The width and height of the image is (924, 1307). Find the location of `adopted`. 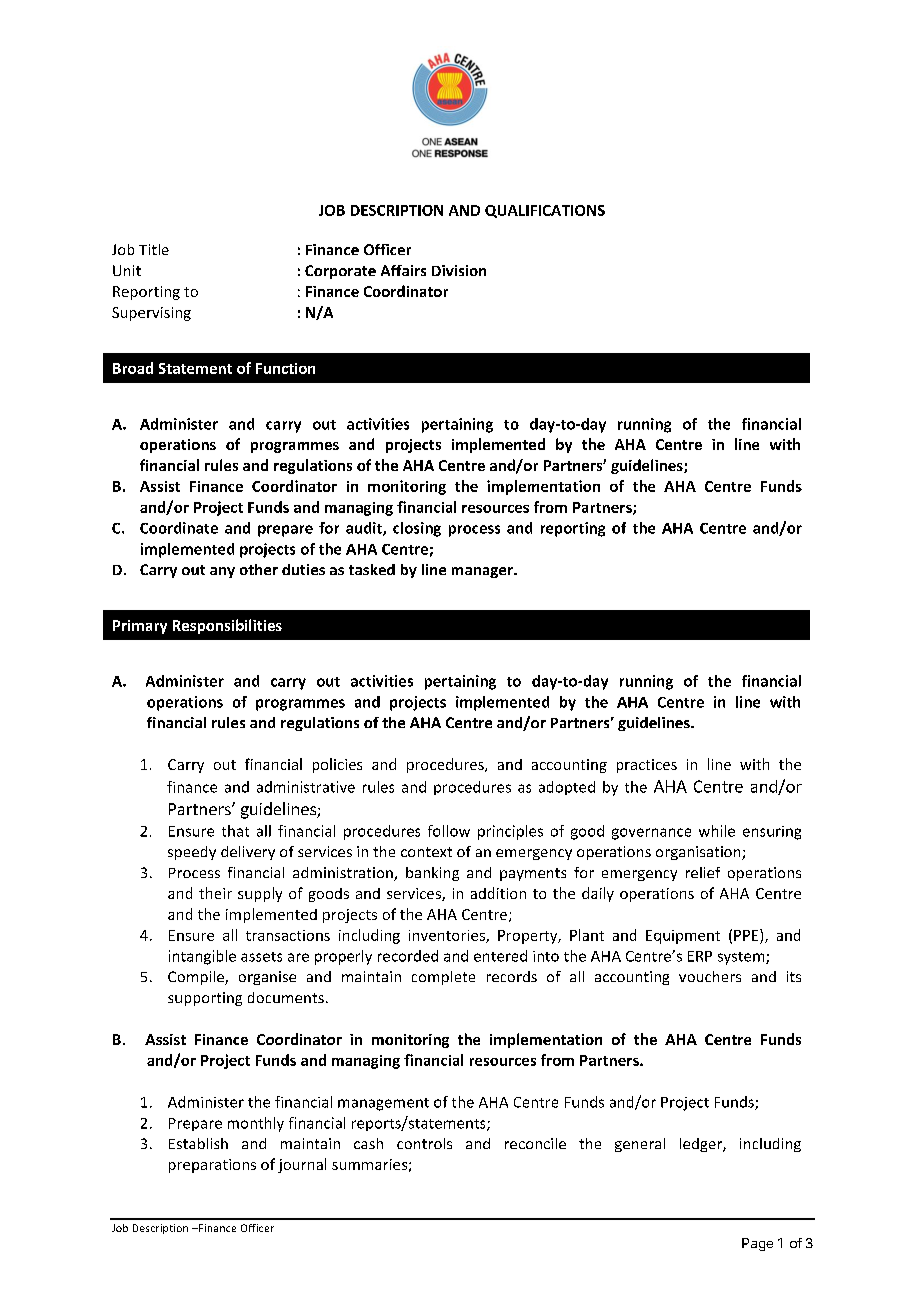

adopted is located at coordinates (567, 788).
